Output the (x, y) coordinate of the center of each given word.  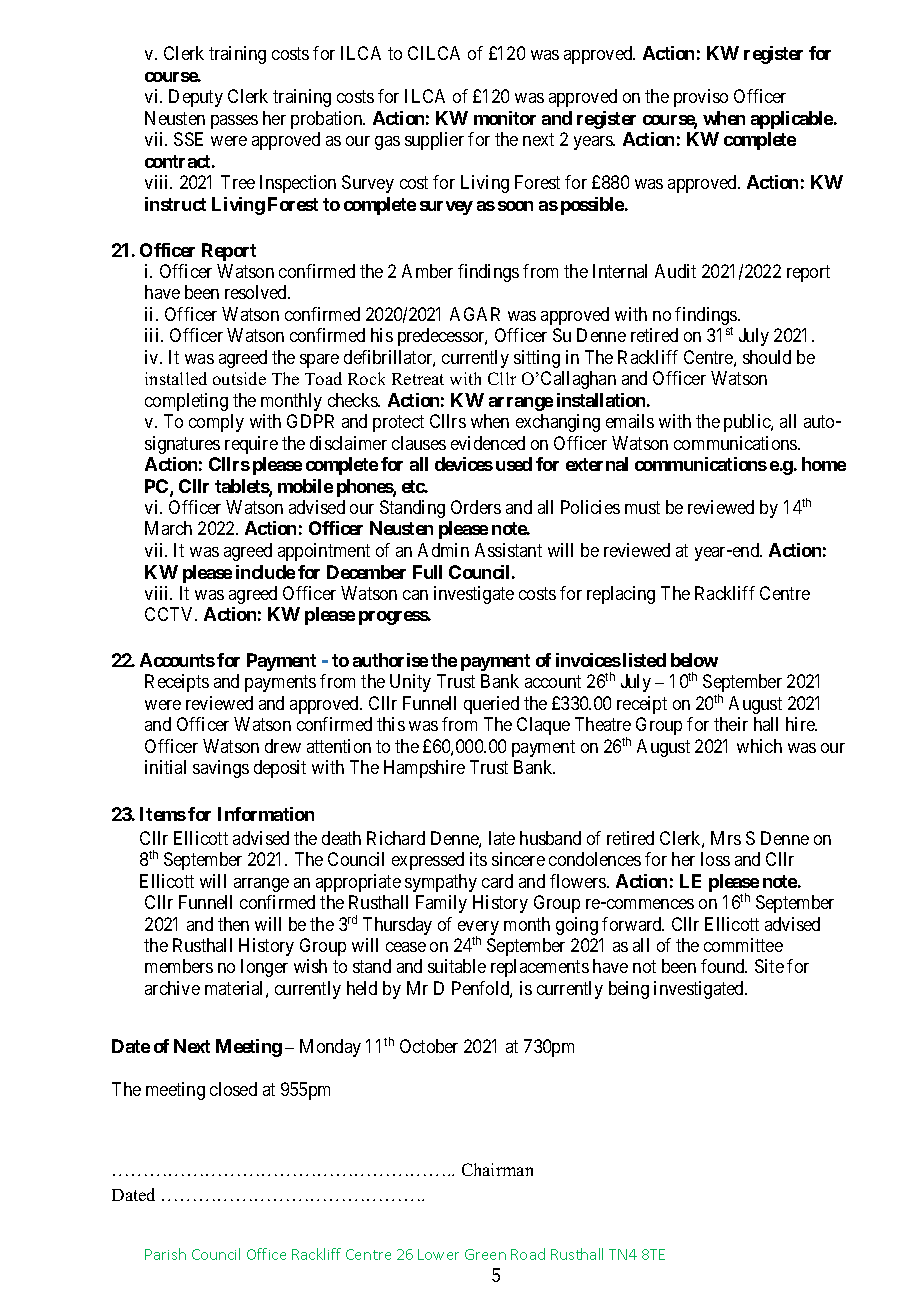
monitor (505, 118)
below (694, 660)
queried (491, 705)
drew (283, 746)
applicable (792, 120)
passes (234, 122)
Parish (165, 1254)
